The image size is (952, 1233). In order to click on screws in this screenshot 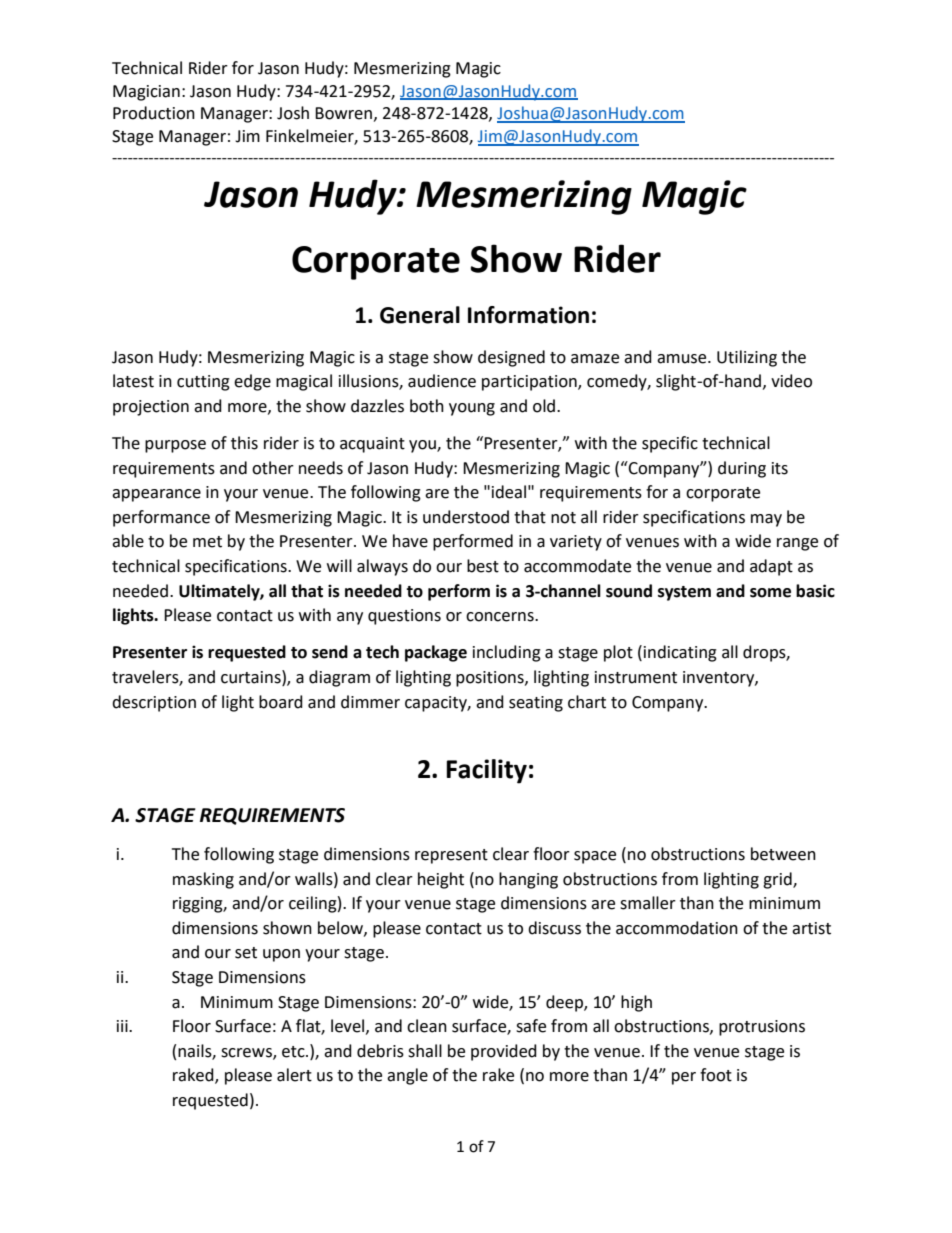, I will do `click(247, 1053)`.
